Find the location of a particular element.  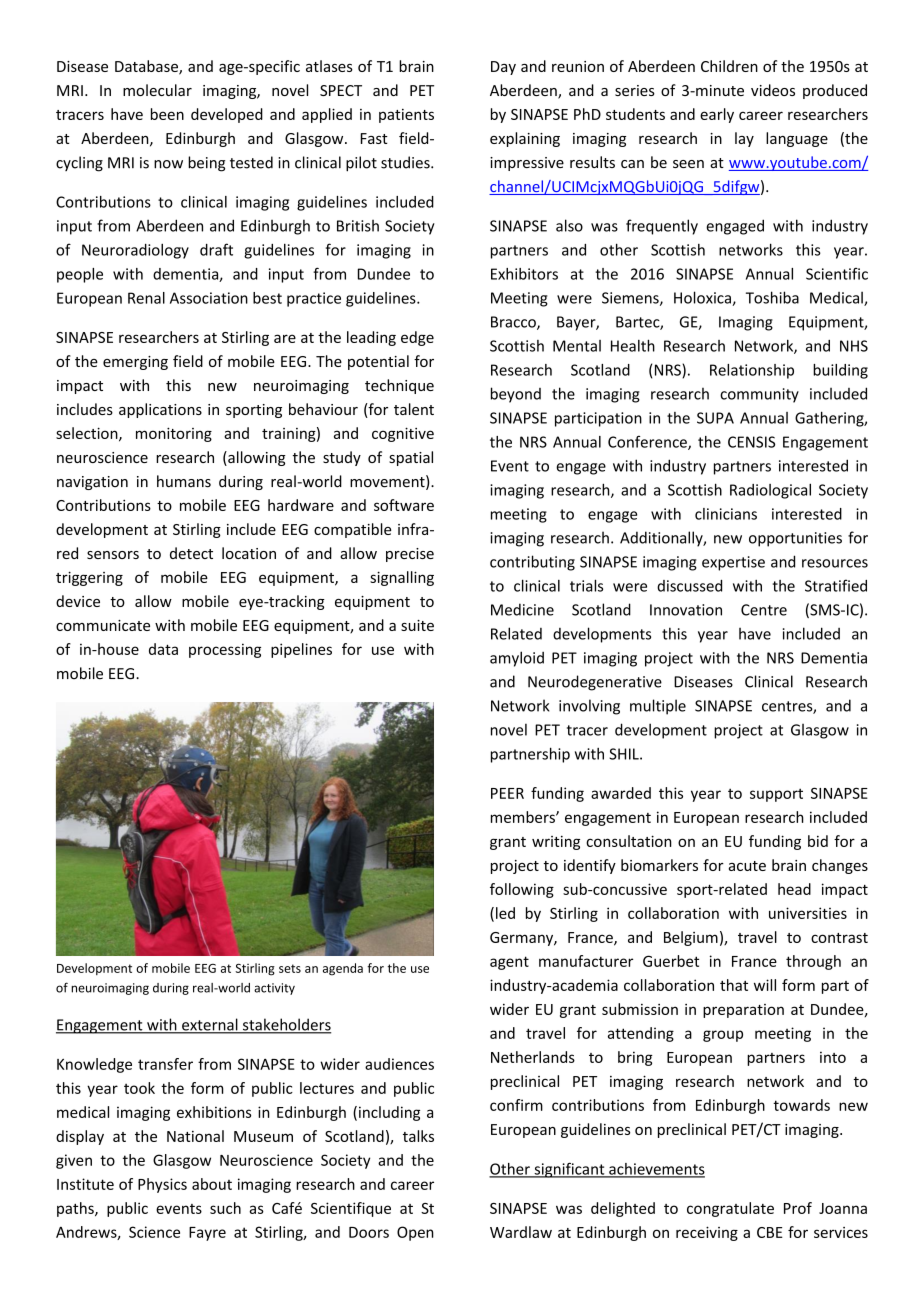

been is located at coordinates (167, 114).
